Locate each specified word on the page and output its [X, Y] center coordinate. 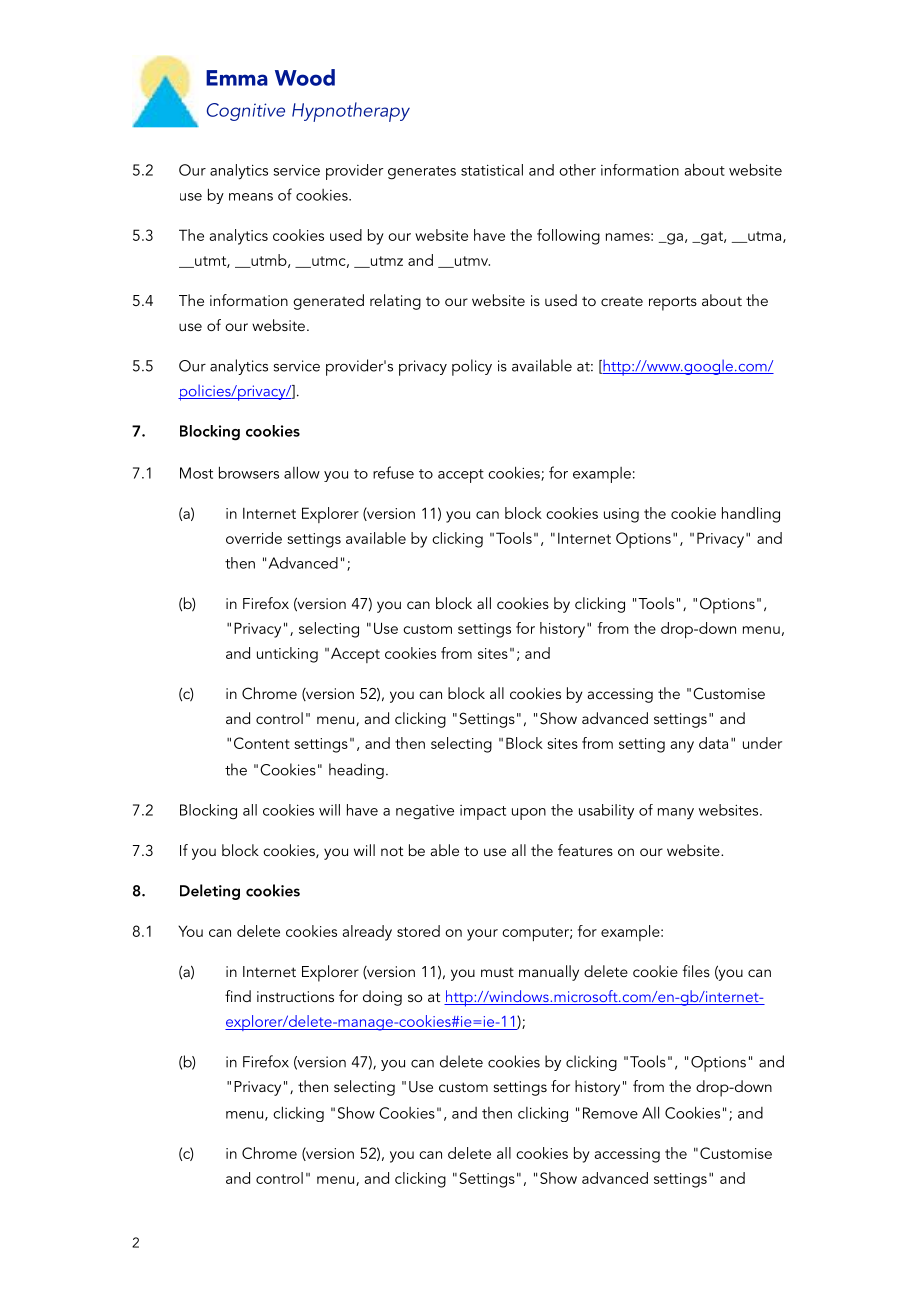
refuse [393, 472]
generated [328, 302]
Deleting [210, 892]
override [254, 538]
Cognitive [246, 112]
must [497, 972]
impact [483, 812]
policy [472, 367]
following [568, 237]
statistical [492, 170]
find [238, 996]
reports [673, 303]
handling [751, 515]
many [676, 813]
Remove [610, 1113]
